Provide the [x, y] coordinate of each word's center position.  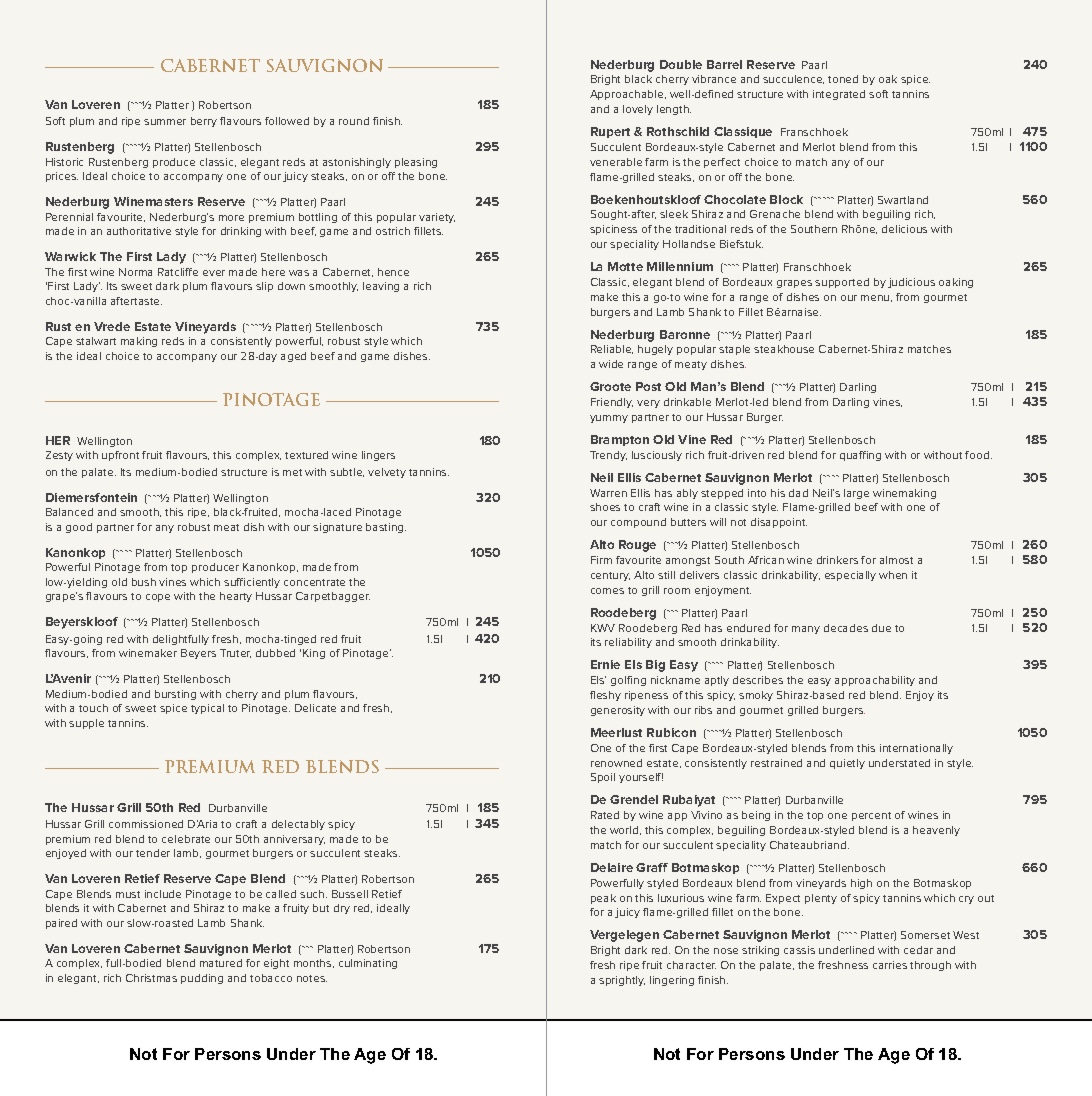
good [79, 528]
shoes [605, 507]
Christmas [151, 978]
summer [165, 122]
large [856, 494]
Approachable [628, 95]
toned [843, 79]
